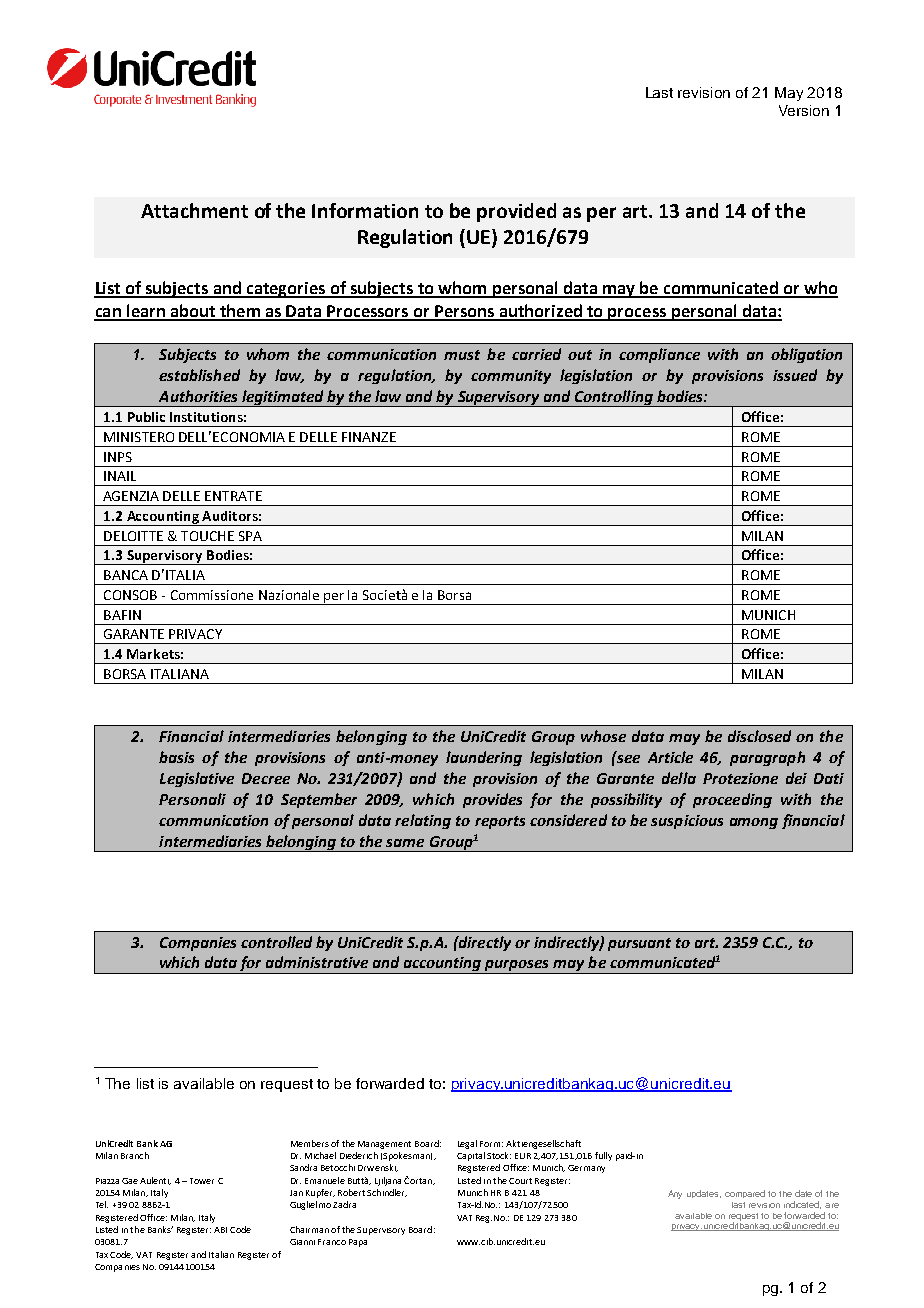 This screenshot has height=1308, width=924. Describe the element at coordinates (202, 1181) in the screenshot. I see `Tower` at that location.
